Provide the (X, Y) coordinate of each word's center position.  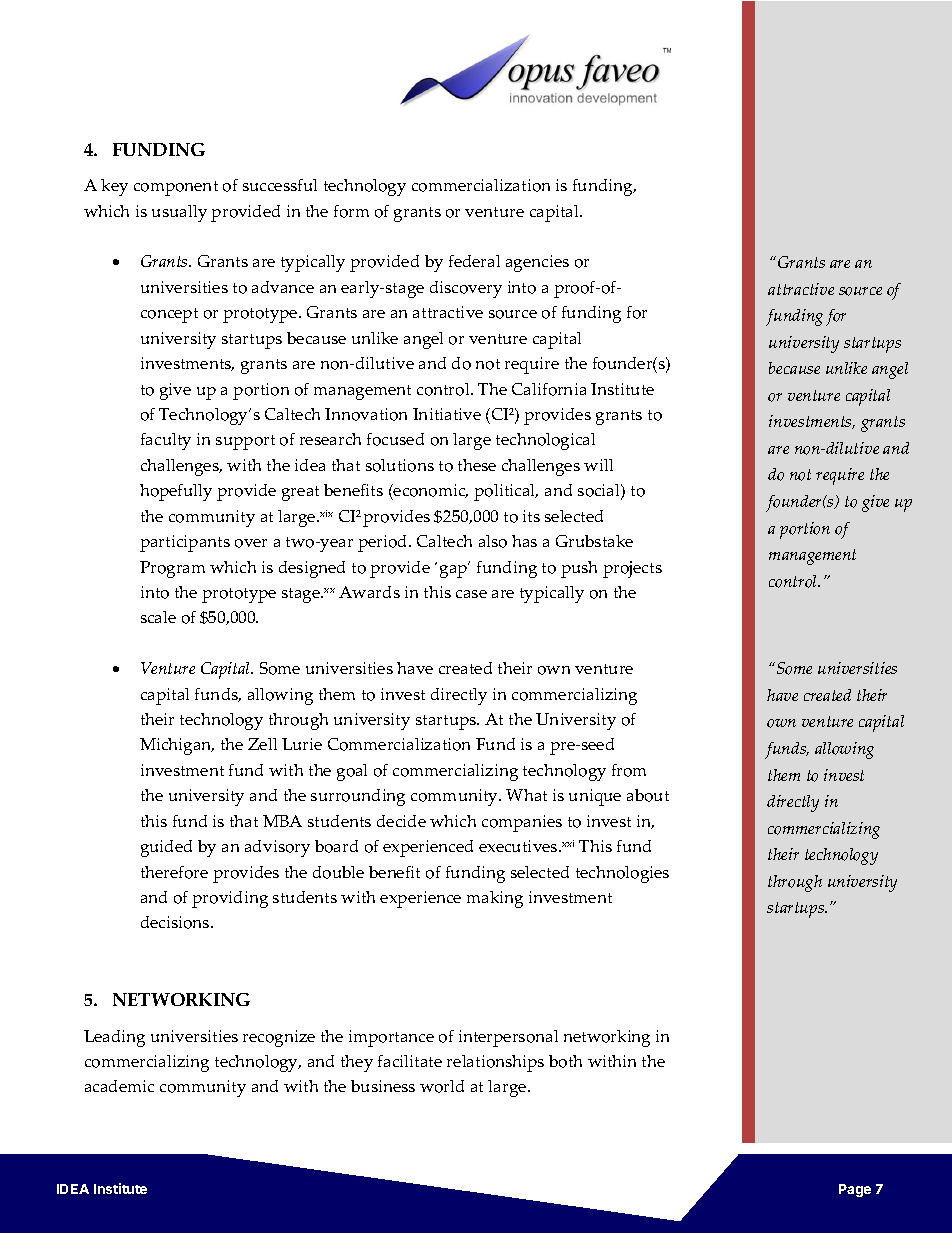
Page (855, 1190)
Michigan (177, 746)
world (442, 1086)
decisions (176, 922)
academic (119, 1086)
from (629, 770)
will (598, 465)
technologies (622, 874)
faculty (166, 441)
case (471, 594)
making (495, 899)
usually (179, 213)
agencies (537, 263)
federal (474, 261)
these (477, 465)
